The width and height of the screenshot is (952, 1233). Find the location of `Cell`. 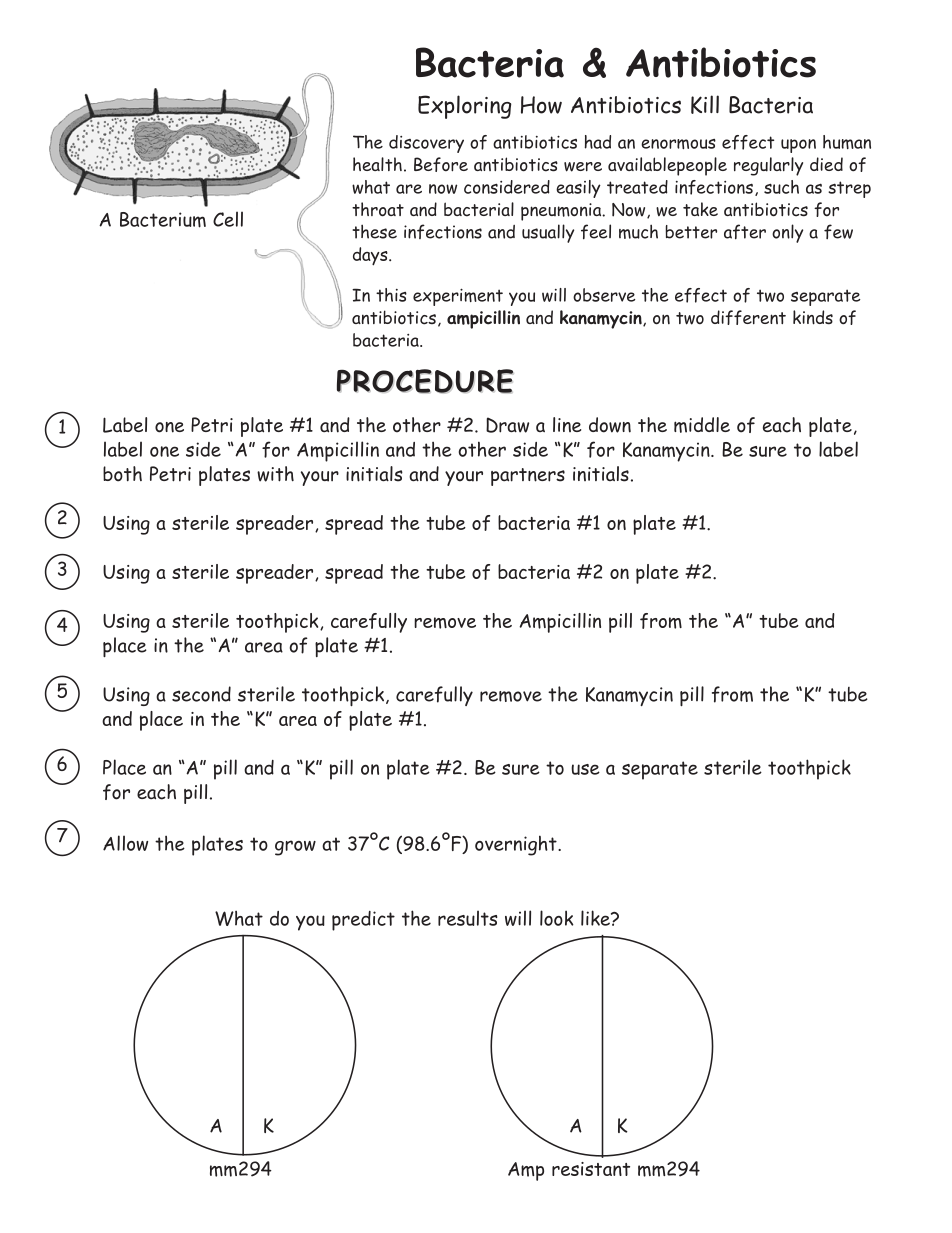

Cell is located at coordinates (228, 219).
